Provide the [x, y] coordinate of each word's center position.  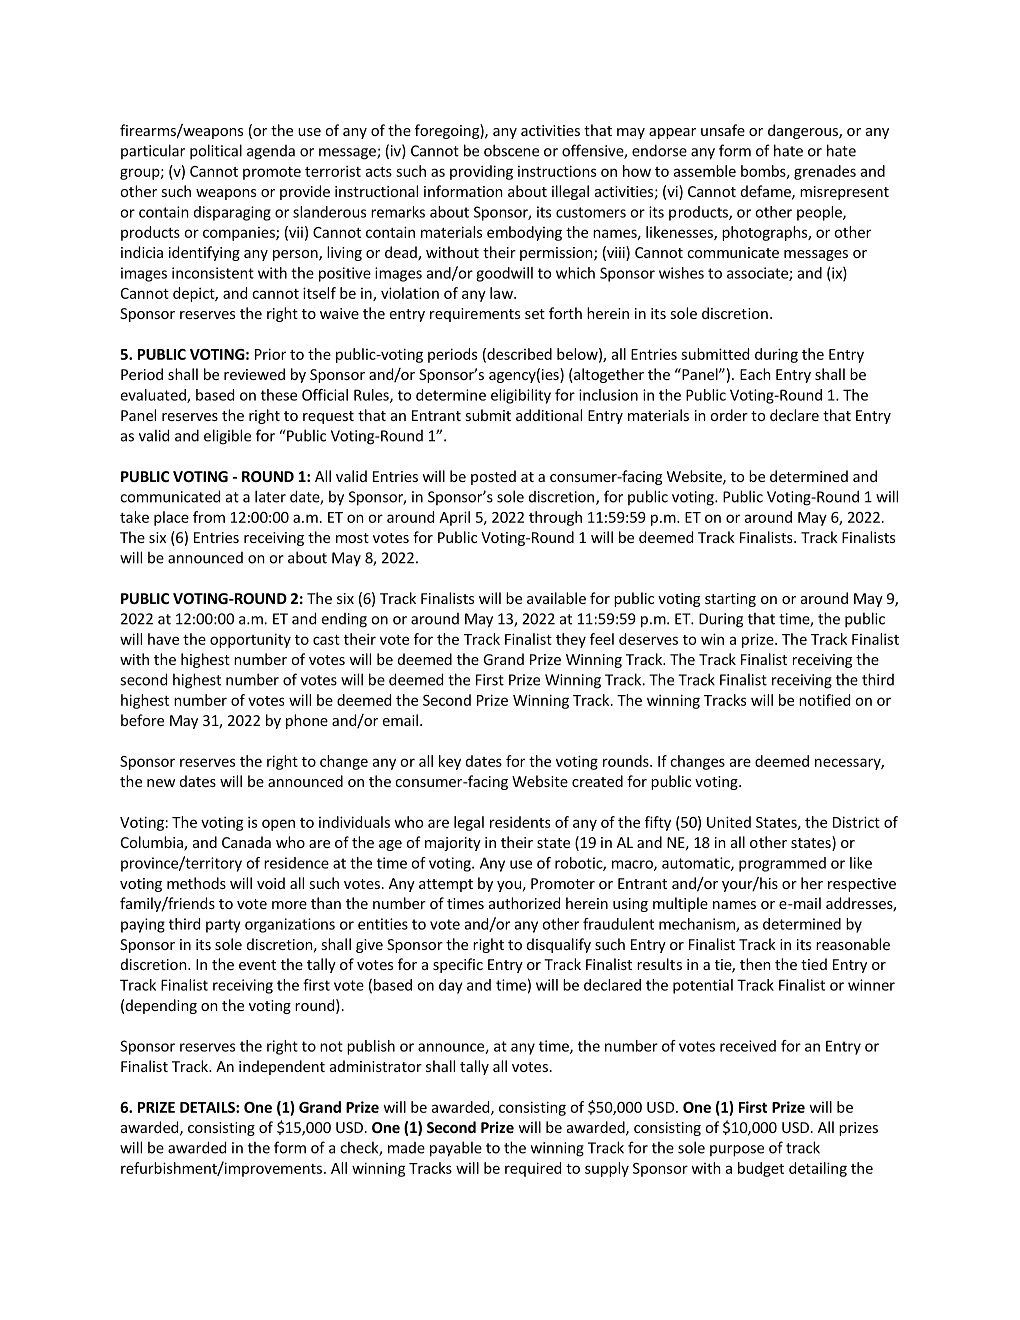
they [571, 640]
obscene [511, 150]
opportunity [250, 640]
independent [282, 1067]
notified [824, 700]
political [216, 152]
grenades [825, 172]
